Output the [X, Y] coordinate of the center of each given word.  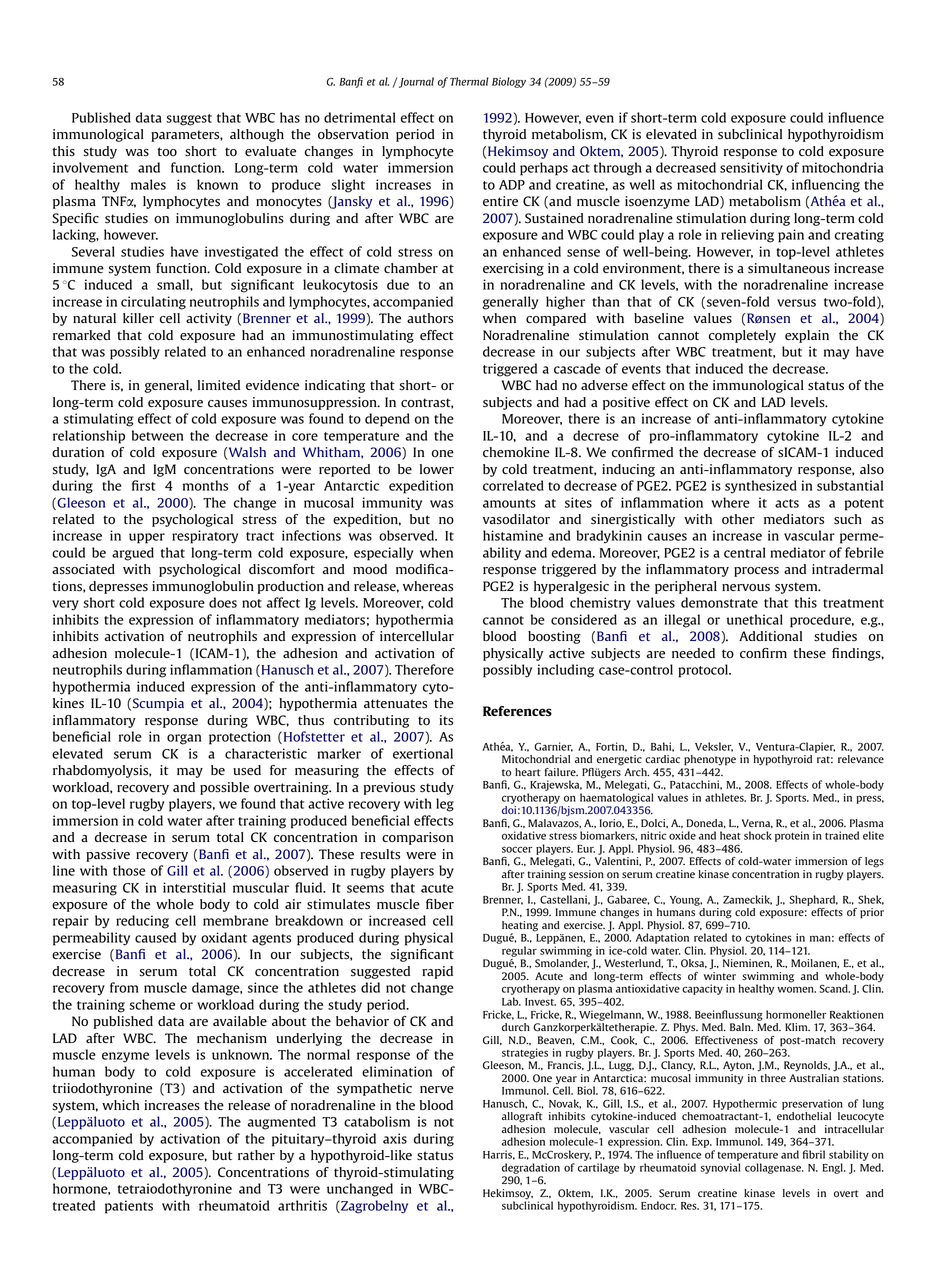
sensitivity [751, 169]
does [223, 602]
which [120, 1105]
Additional [770, 636]
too [167, 151]
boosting [554, 637]
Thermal [469, 81]
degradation [531, 1168]
